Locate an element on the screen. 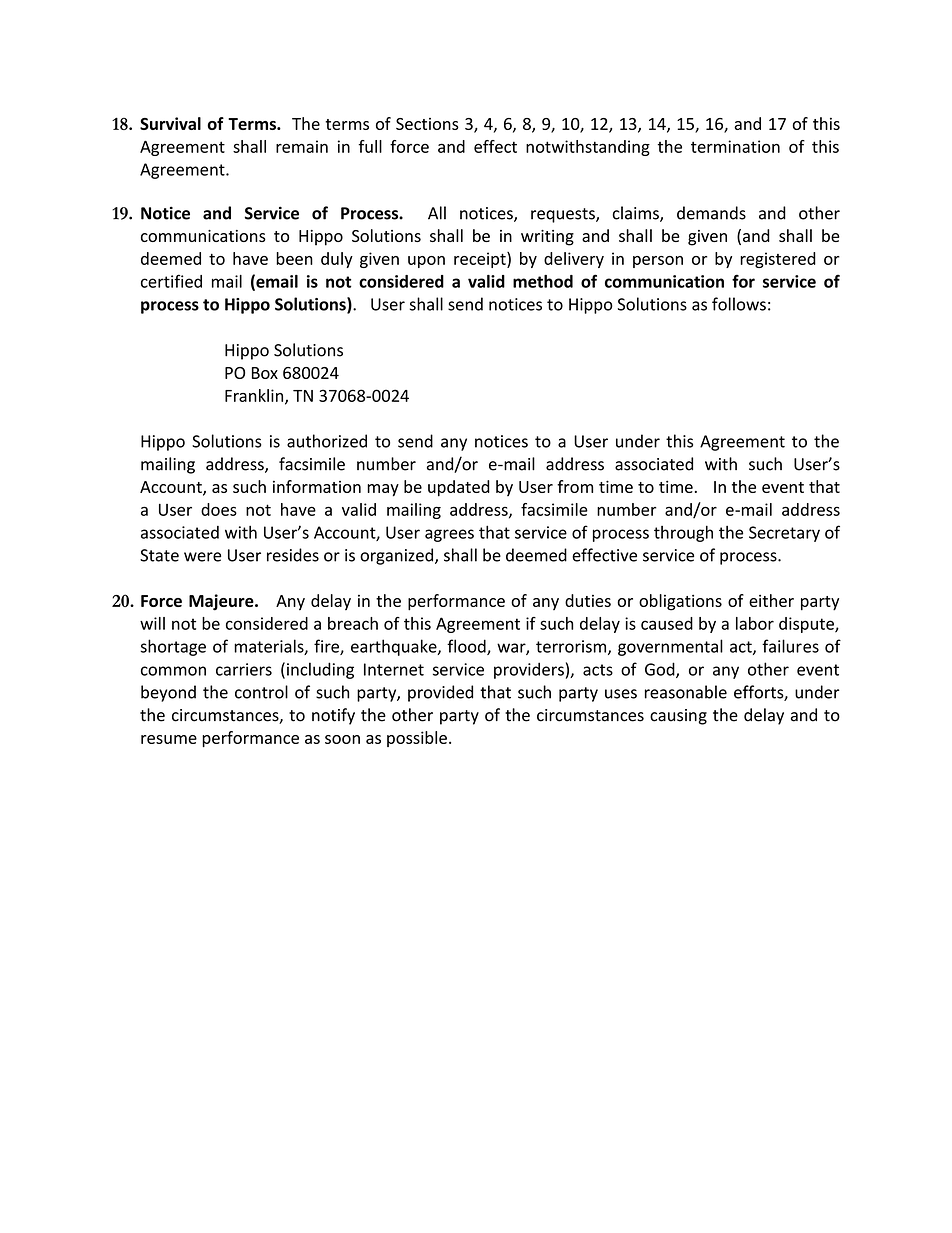 This screenshot has width=952, height=1233. method is located at coordinates (543, 281).
